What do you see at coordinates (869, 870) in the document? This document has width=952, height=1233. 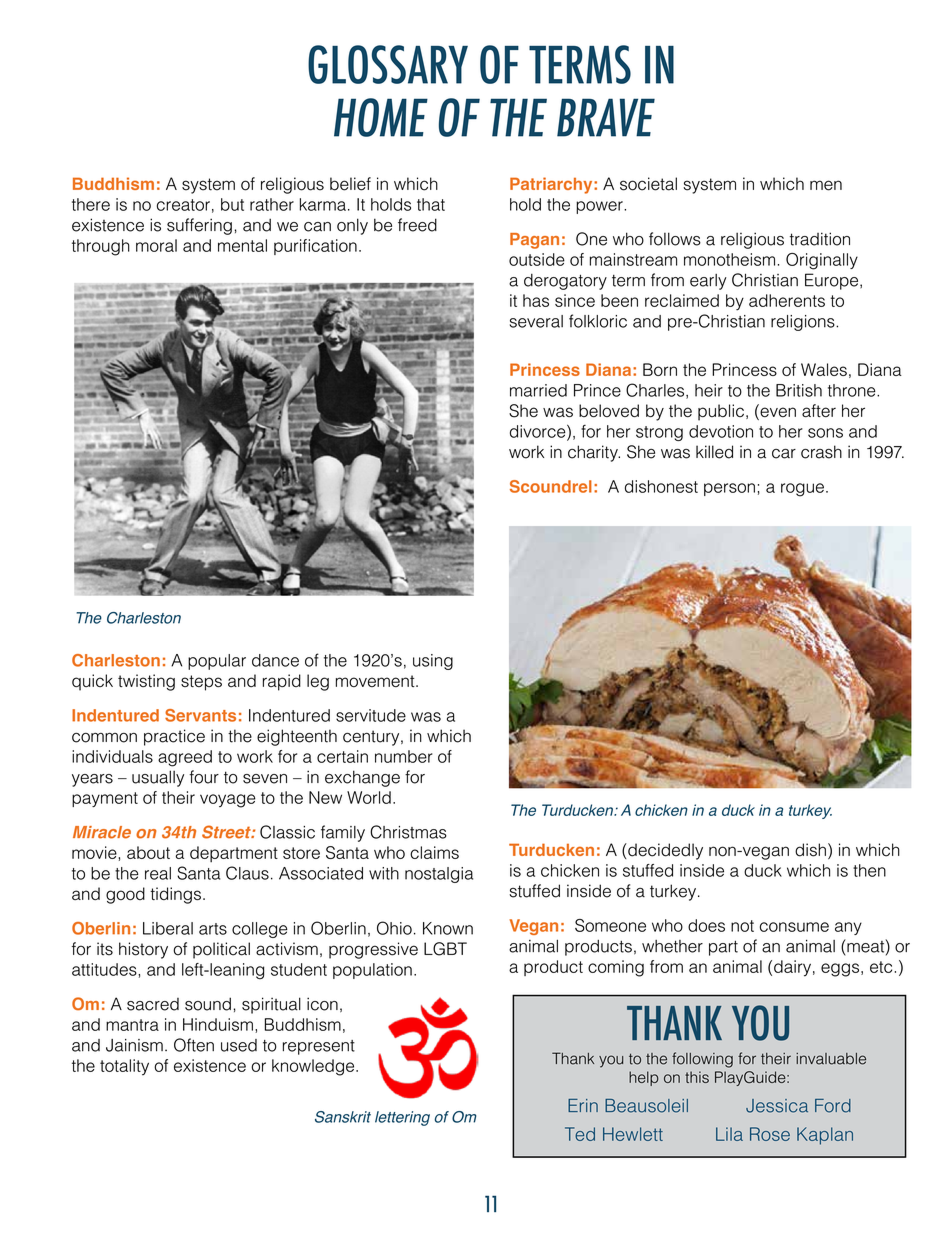 I see `then` at bounding box center [869, 870].
